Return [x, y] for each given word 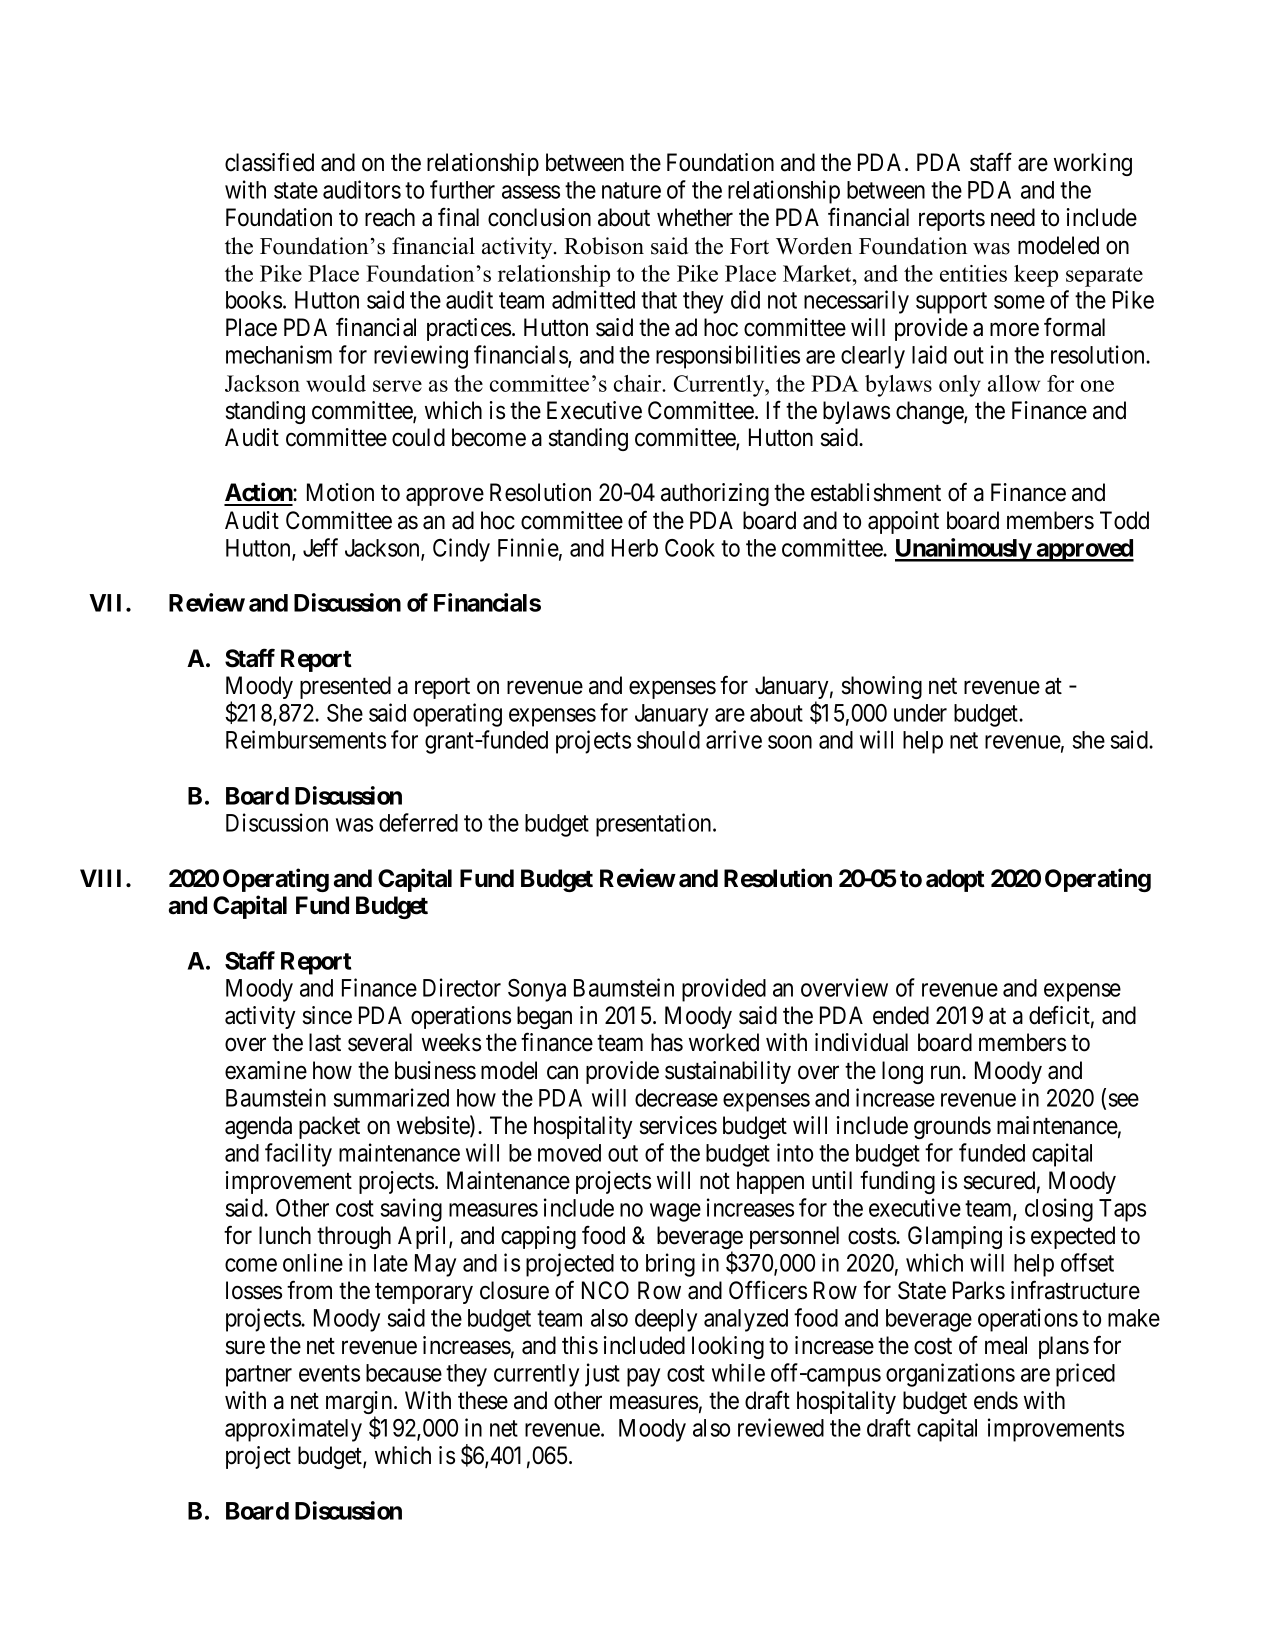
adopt [955, 880]
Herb [635, 548]
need [1013, 217]
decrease [676, 1098]
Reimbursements [306, 739]
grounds [952, 1127]
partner [259, 1376]
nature [631, 191]
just [602, 1375]
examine [266, 1070]
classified [269, 162]
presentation [655, 825]
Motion [340, 492]
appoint [903, 522]
